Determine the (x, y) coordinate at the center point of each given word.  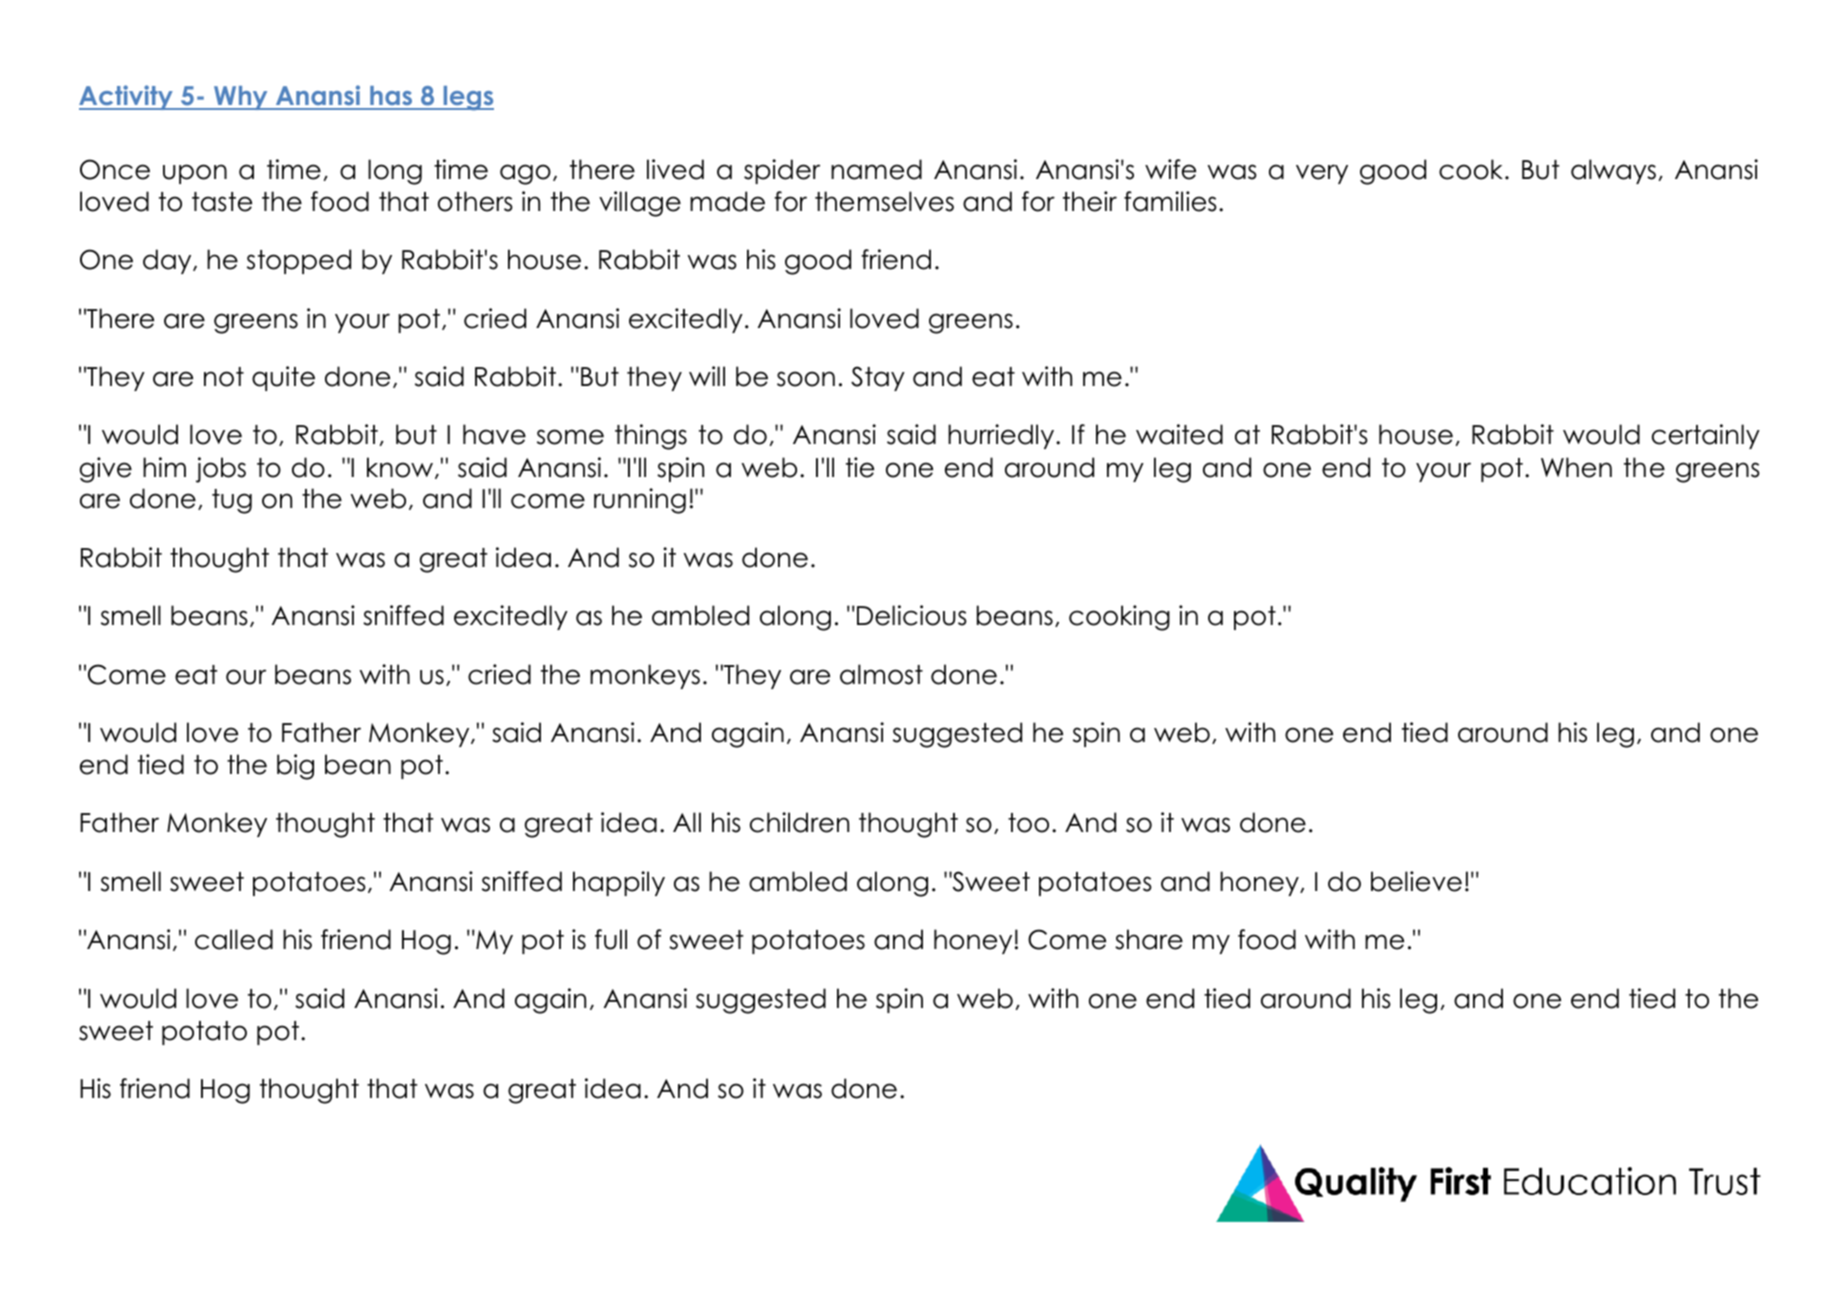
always (1613, 171)
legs (467, 98)
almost (881, 674)
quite (283, 378)
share (1149, 939)
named (876, 169)
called (234, 939)
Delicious (912, 615)
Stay (878, 378)
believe (1416, 881)
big (295, 767)
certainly (1706, 436)
